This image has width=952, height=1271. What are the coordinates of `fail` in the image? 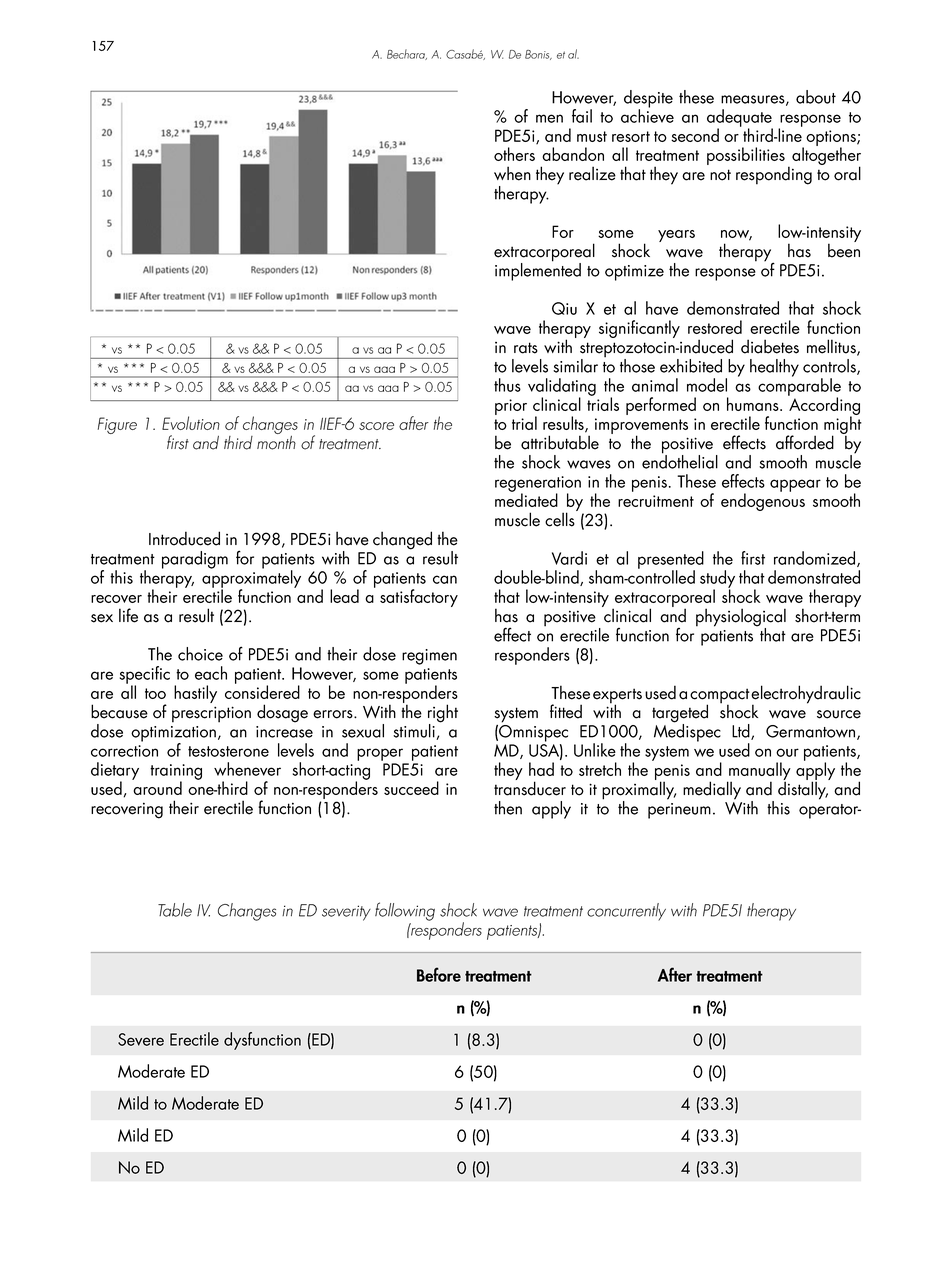 It's located at (582, 116).
